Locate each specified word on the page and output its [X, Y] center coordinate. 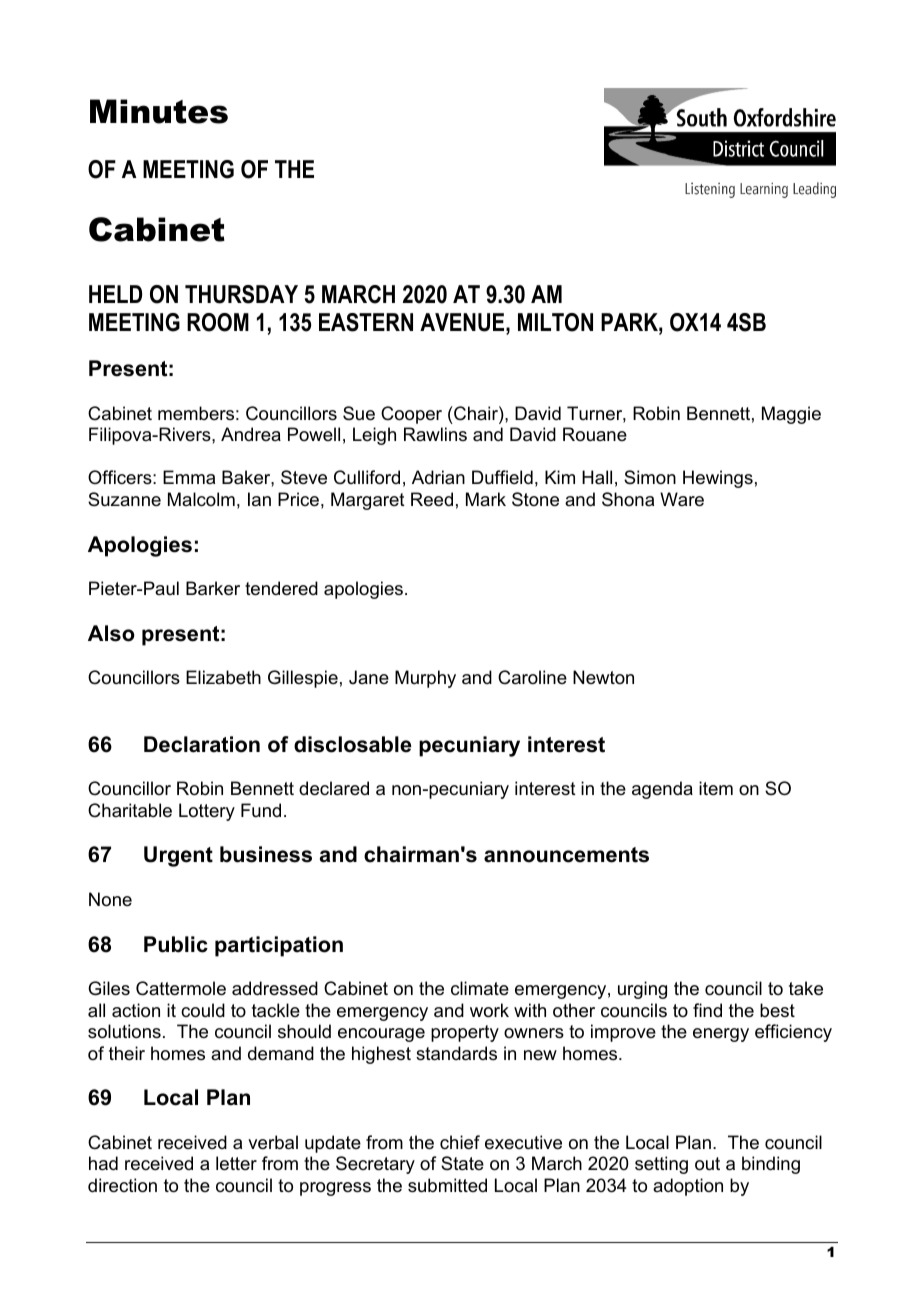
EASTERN [366, 322]
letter [236, 1163]
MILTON [555, 322]
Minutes [159, 111]
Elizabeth [223, 677]
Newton [603, 677]
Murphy [425, 679]
